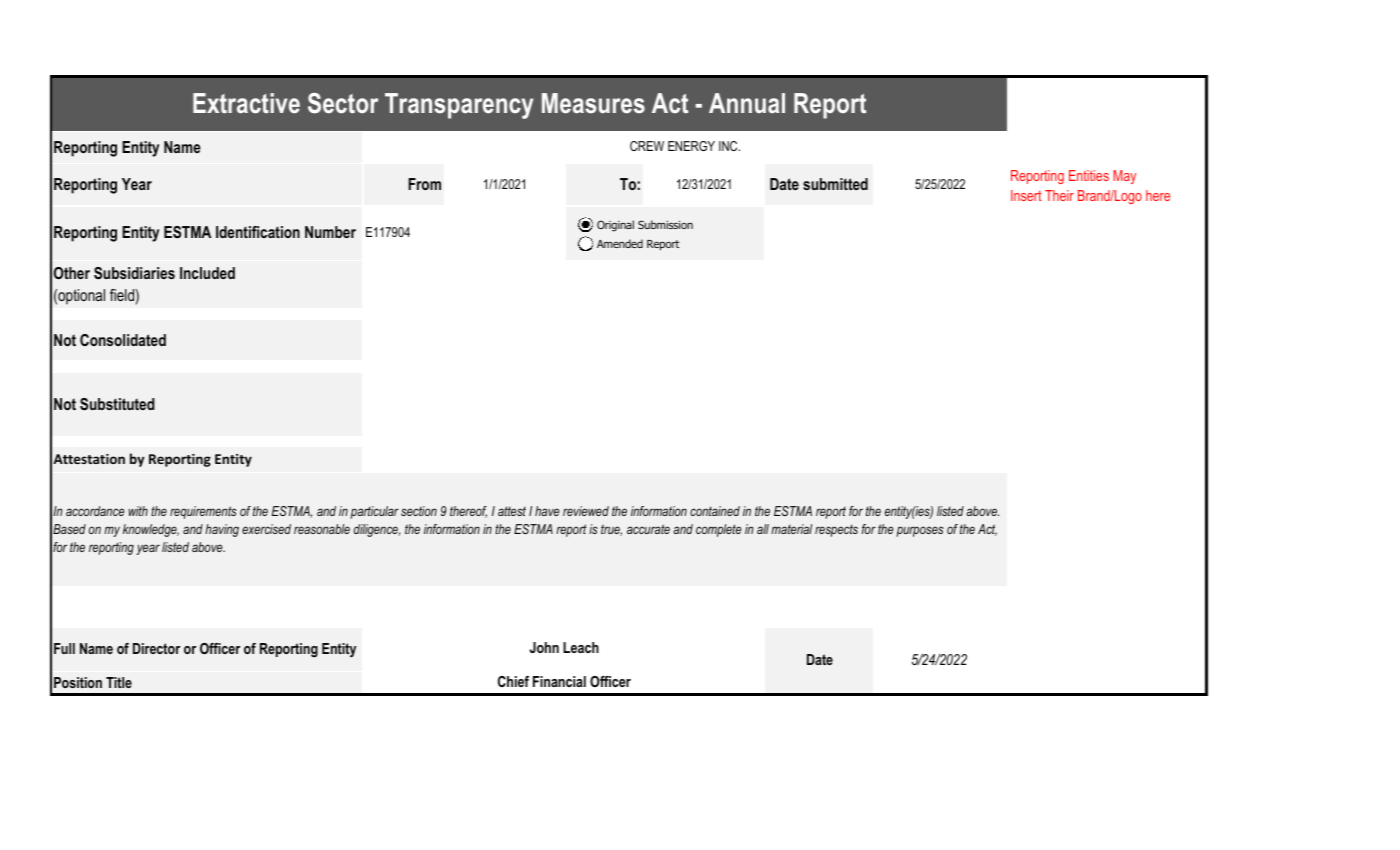 The image size is (1400, 850). Describe the element at coordinates (593, 103) in the screenshot. I see `Measures` at that location.
